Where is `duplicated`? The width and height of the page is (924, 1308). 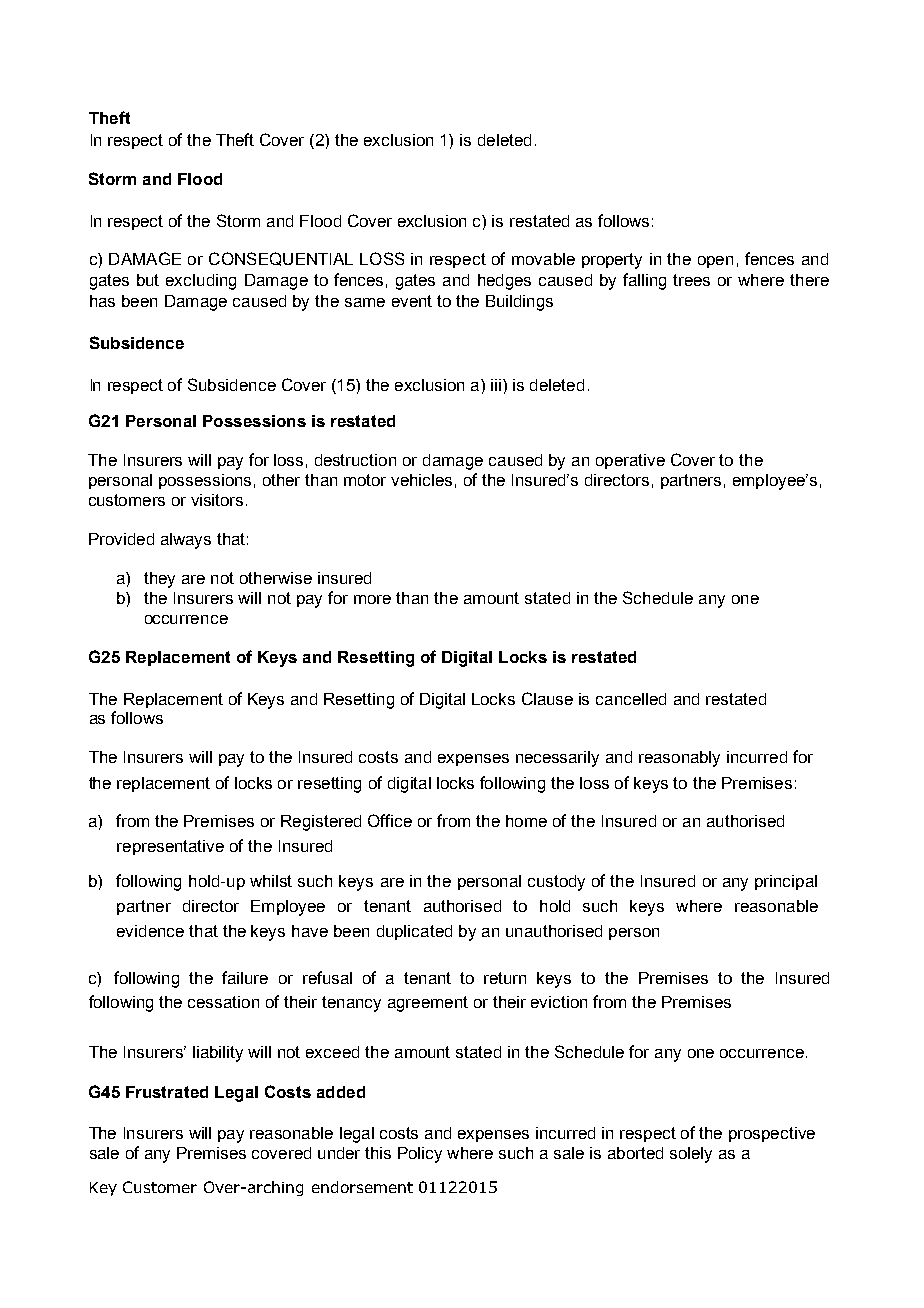
duplicated is located at coordinates (414, 932).
